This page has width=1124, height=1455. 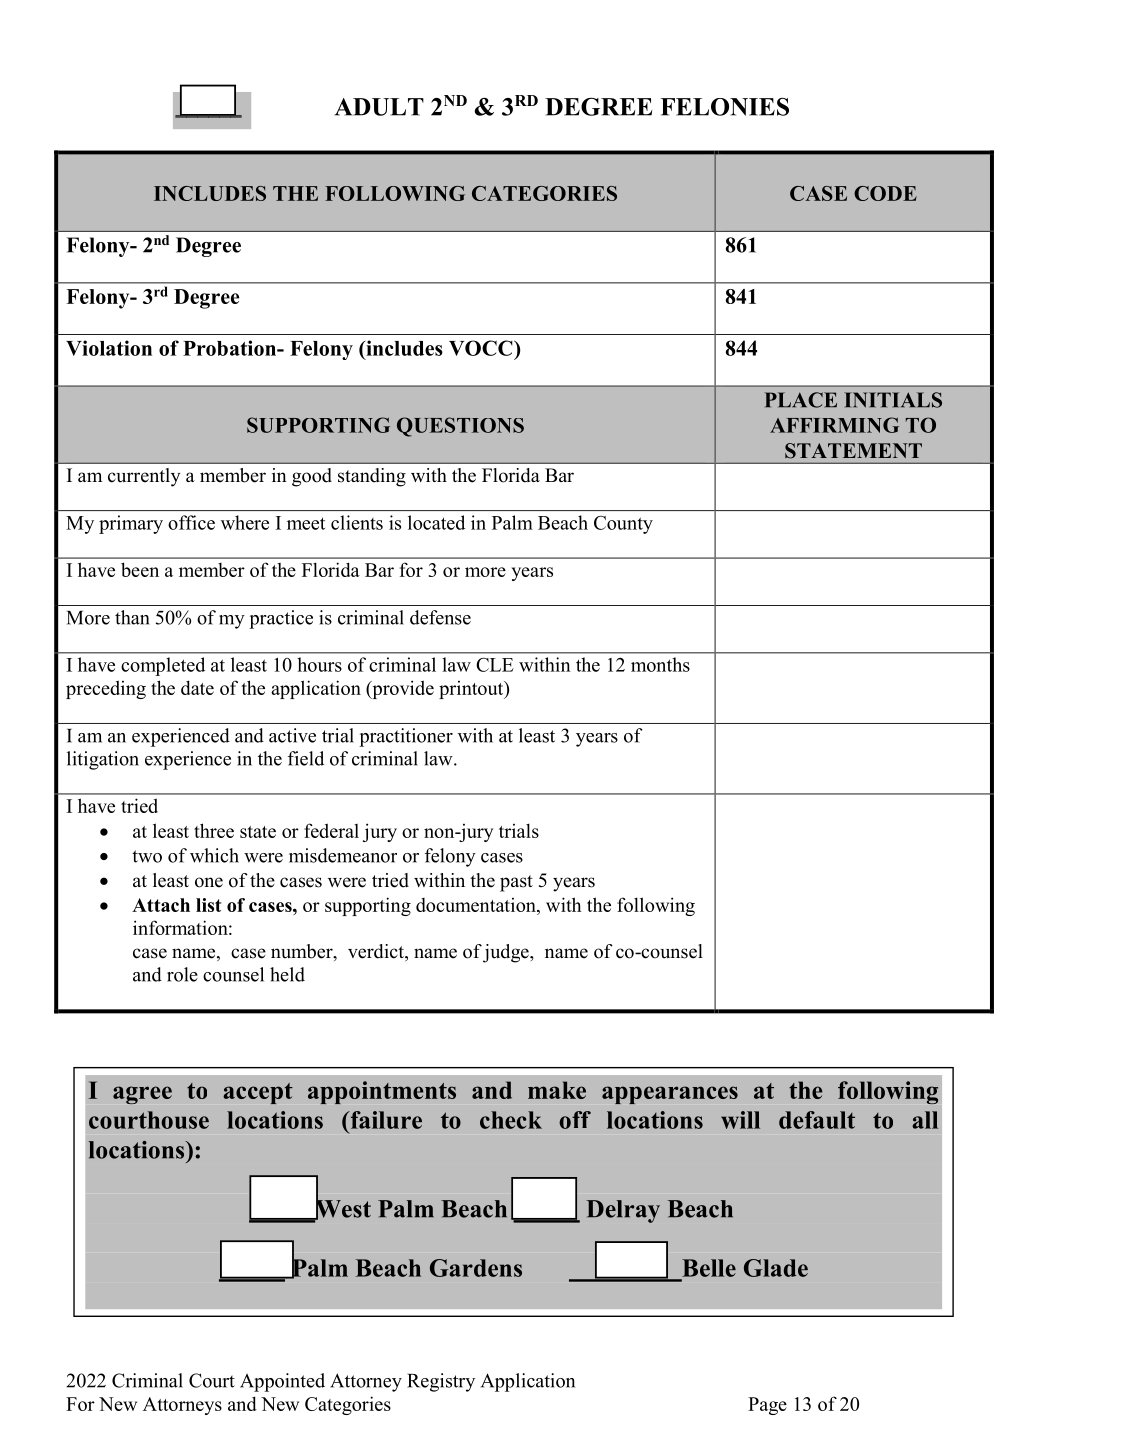 I want to click on Appointed, so click(x=282, y=1382).
